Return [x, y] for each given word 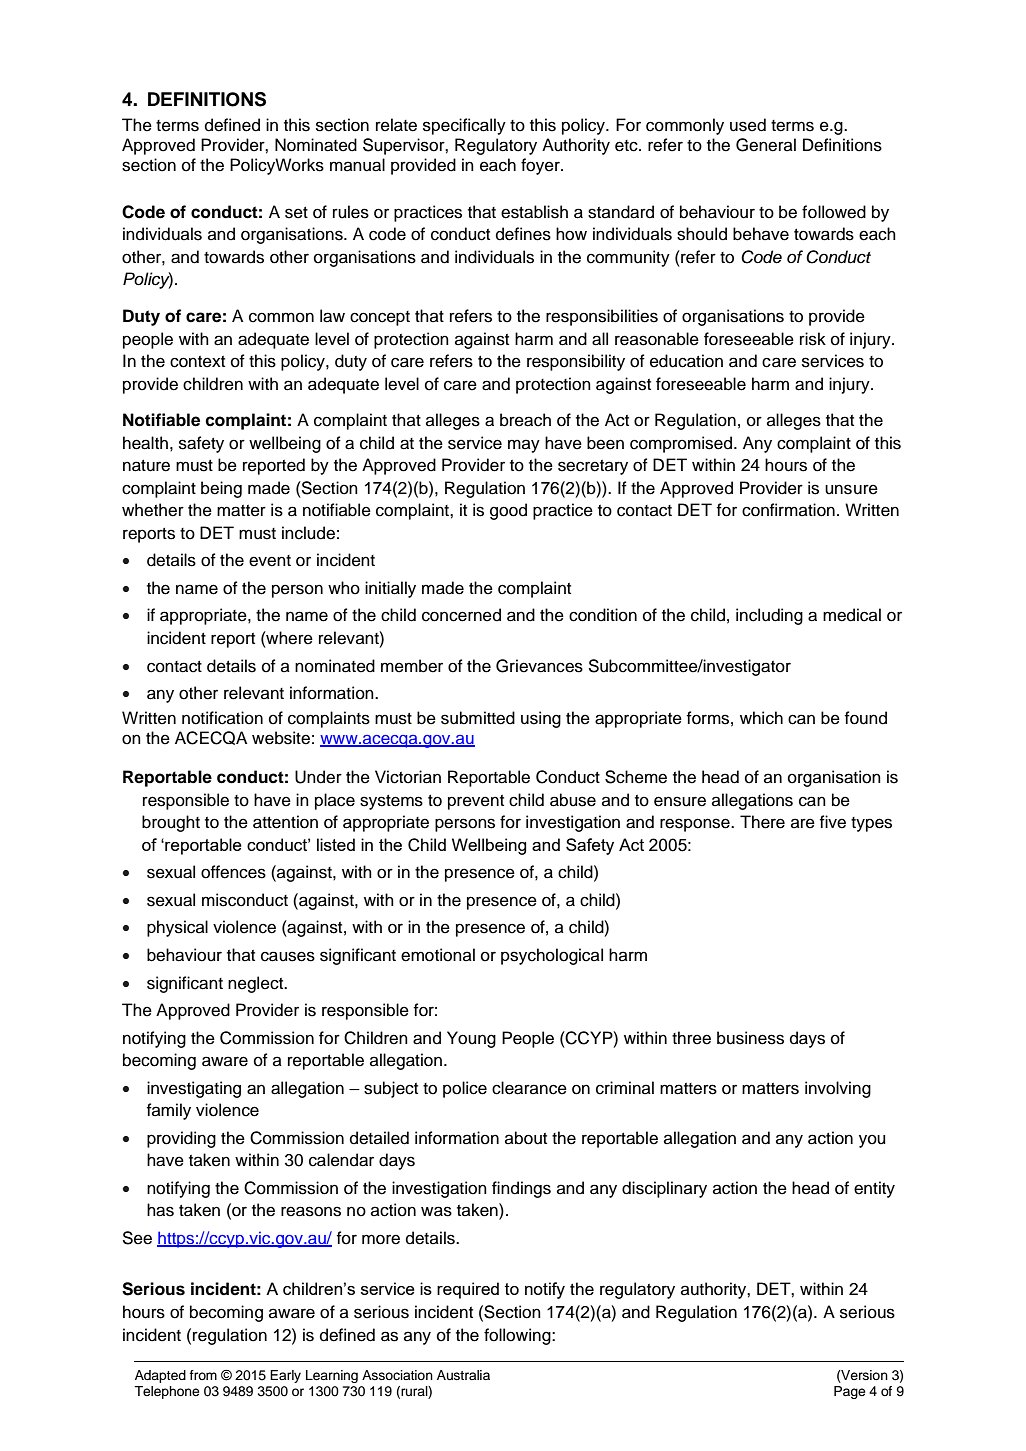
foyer [541, 166]
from [203, 1375]
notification [222, 718]
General [766, 145]
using [541, 719]
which [761, 718]
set [296, 213]
